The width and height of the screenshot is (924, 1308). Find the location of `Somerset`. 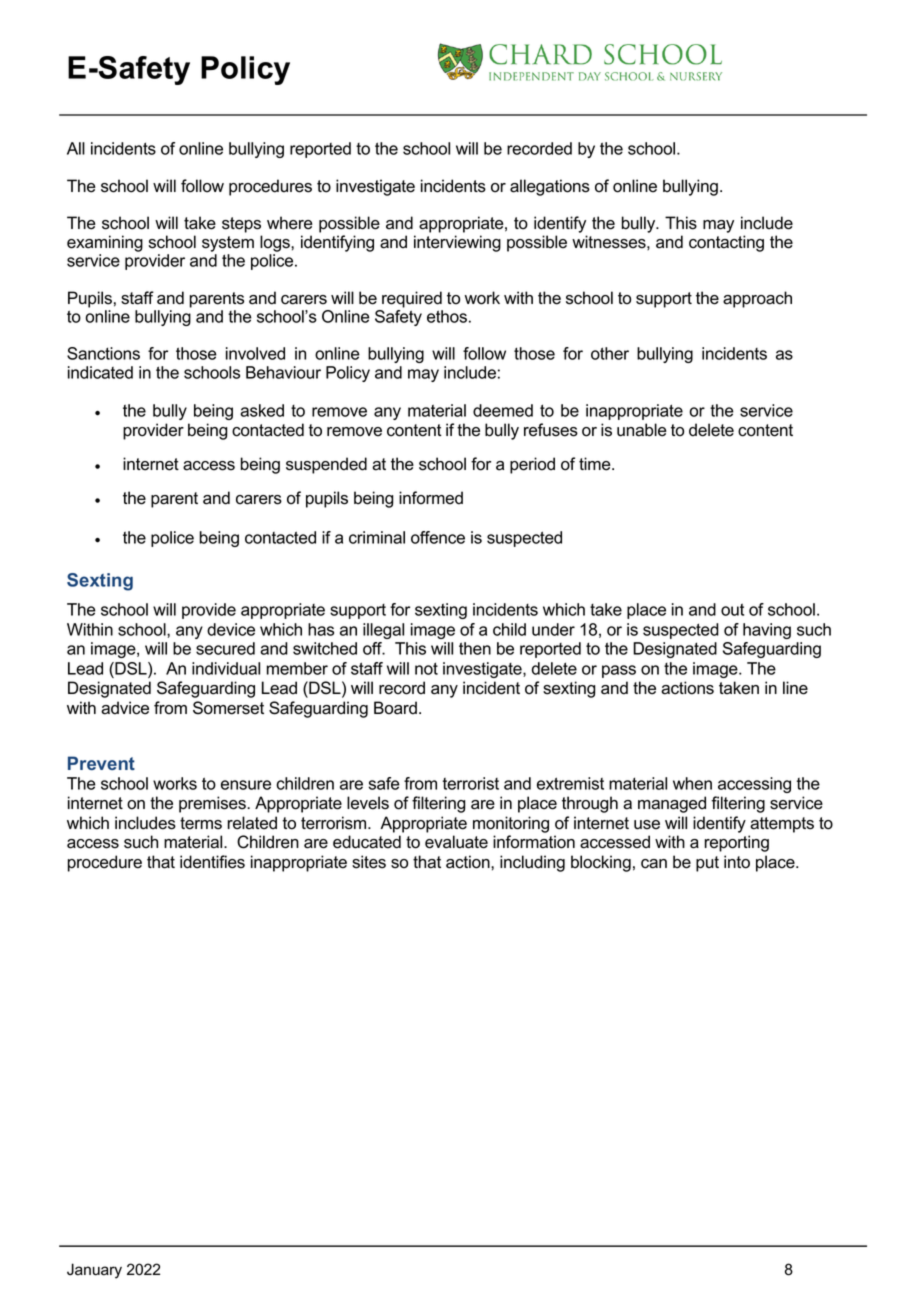

Somerset is located at coordinates (228, 708).
